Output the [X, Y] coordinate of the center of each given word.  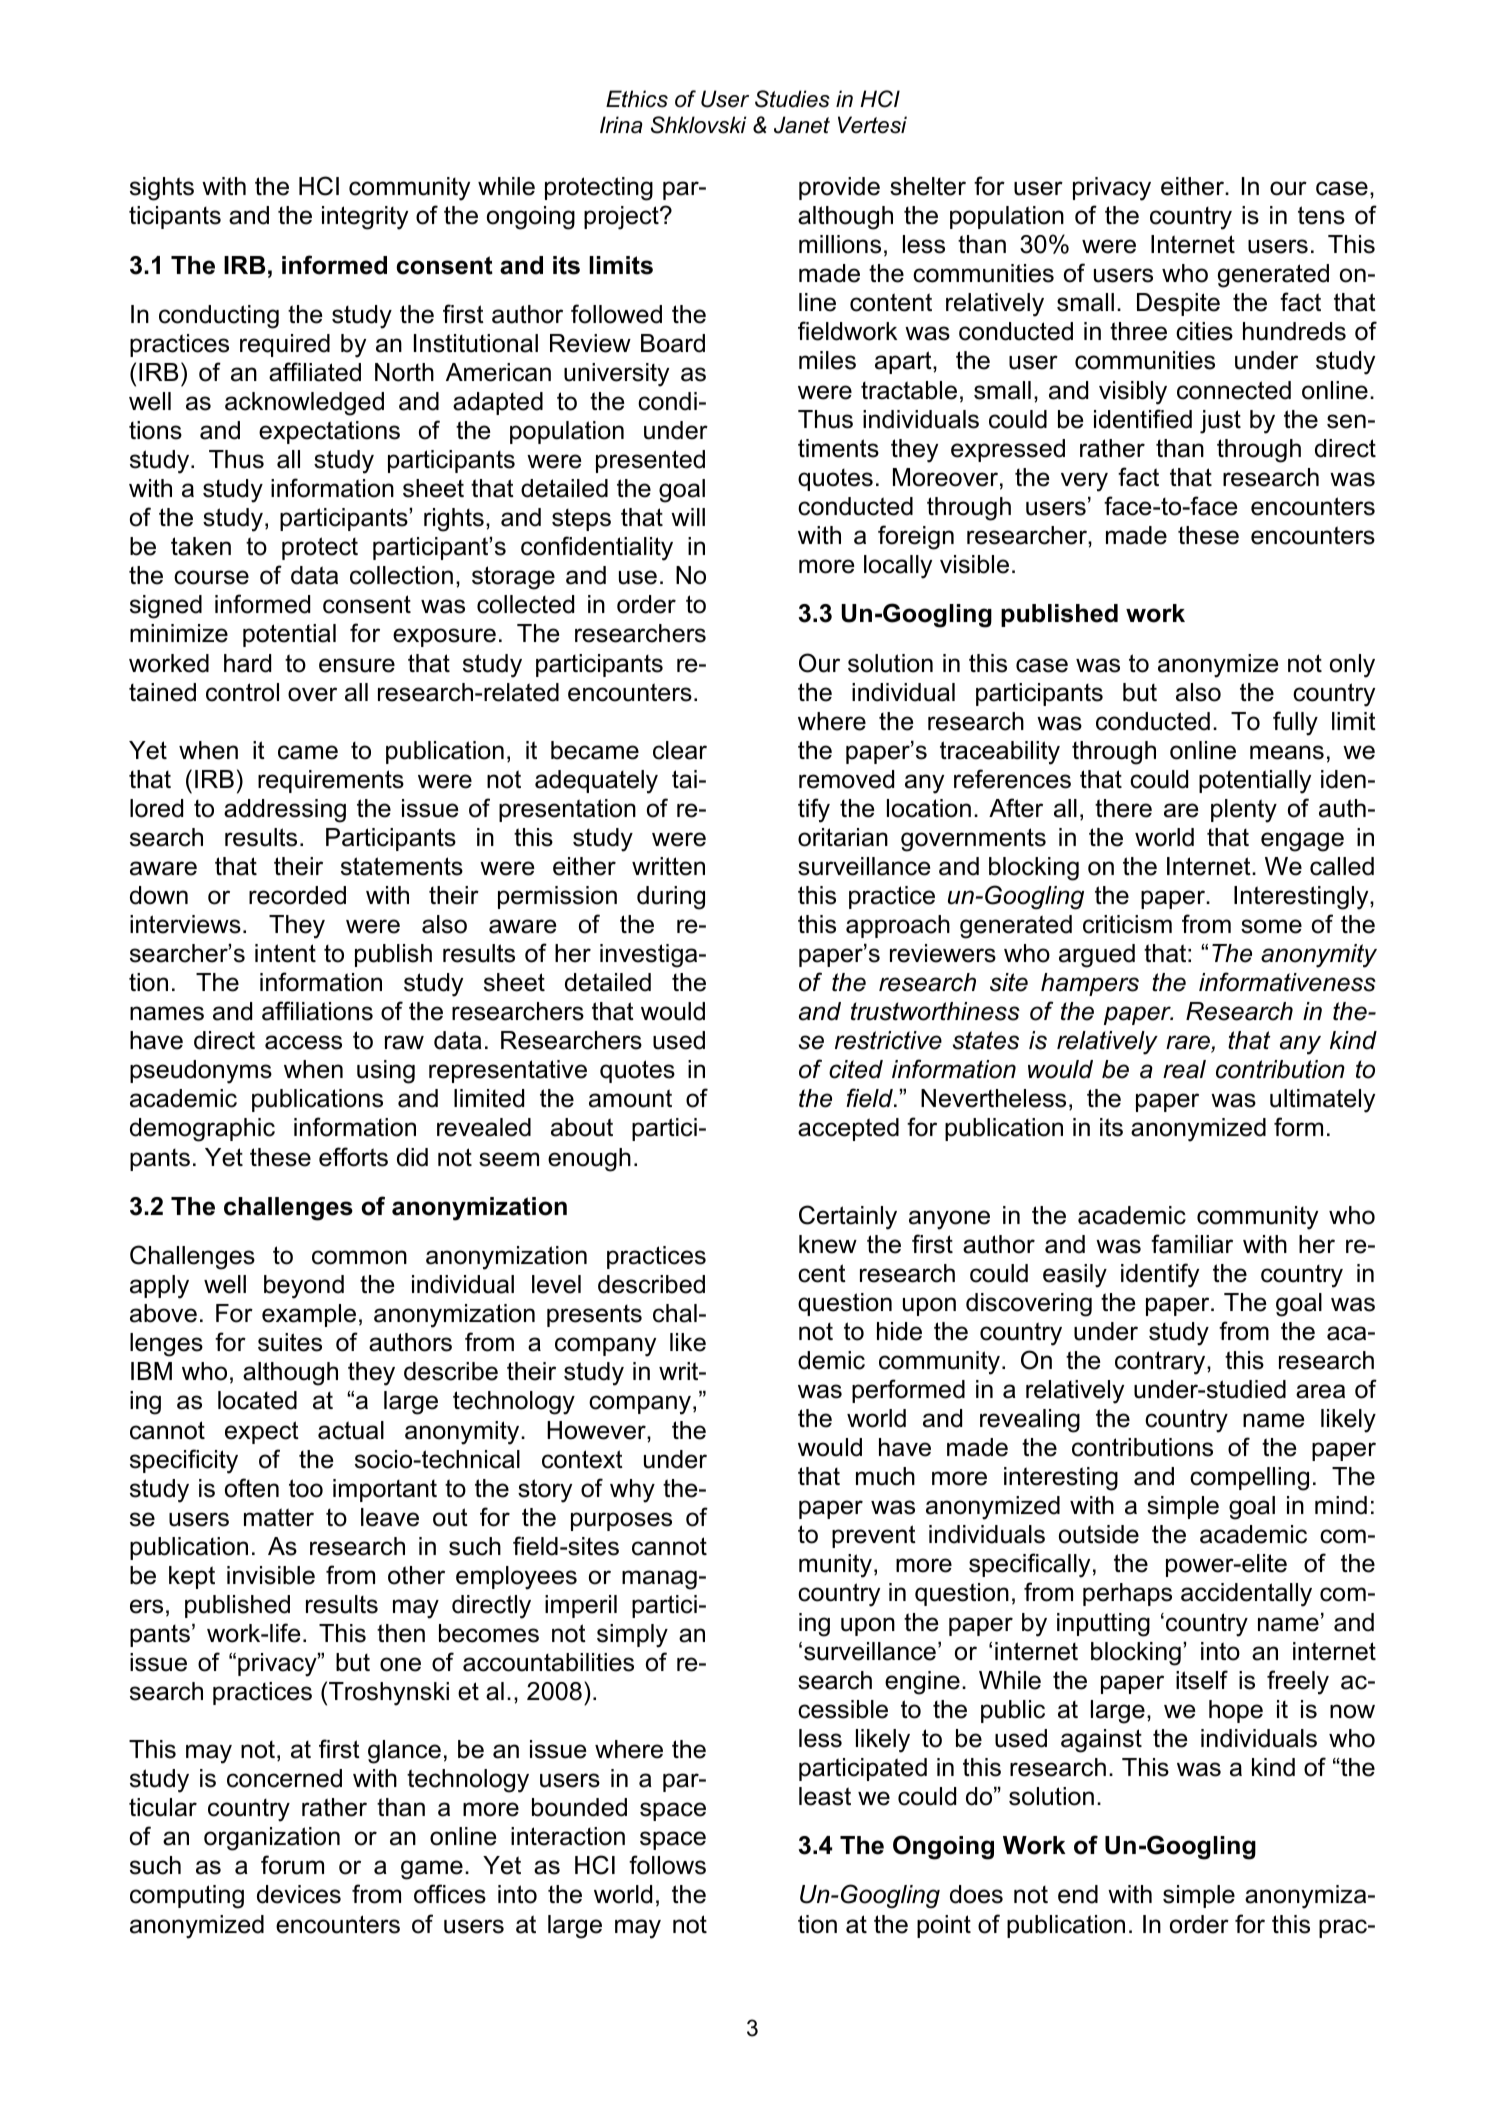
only [1352, 666]
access [303, 1042]
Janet [802, 125]
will [688, 517]
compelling [1249, 1479]
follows [667, 1865]
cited [856, 1069]
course [211, 577]
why [632, 1491]
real [1184, 1069]
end [1078, 1894]
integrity [365, 218]
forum [292, 1865]
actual [351, 1430]
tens [1321, 215]
